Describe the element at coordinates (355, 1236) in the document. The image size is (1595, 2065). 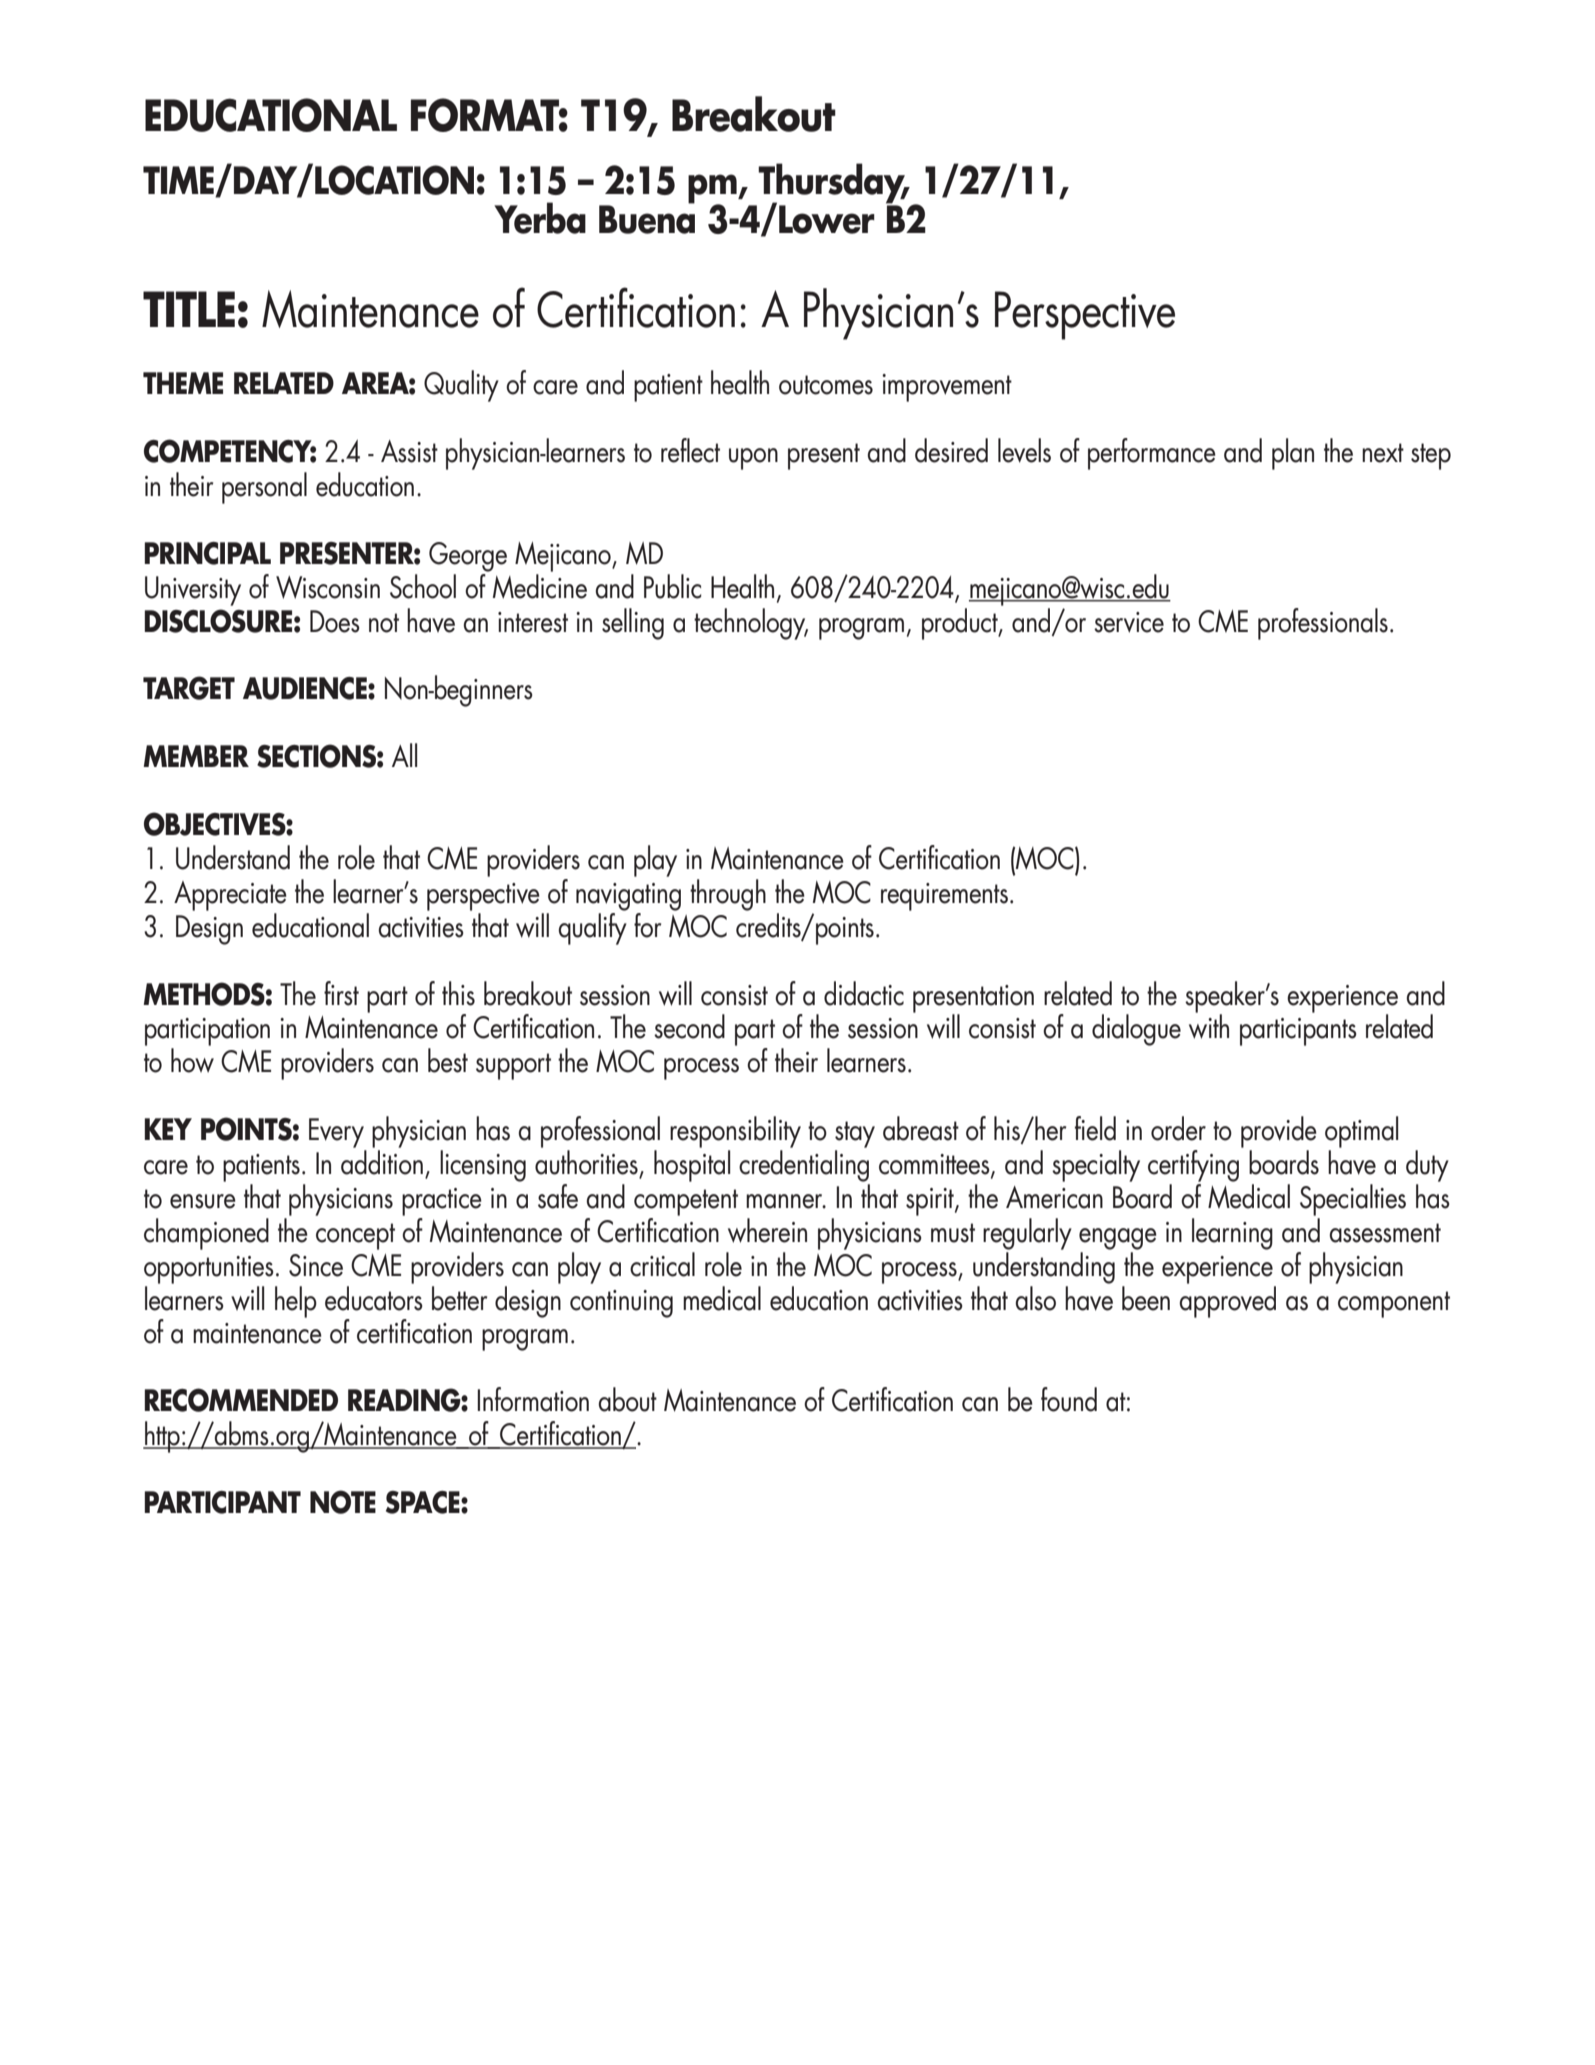
I see `concept` at that location.
